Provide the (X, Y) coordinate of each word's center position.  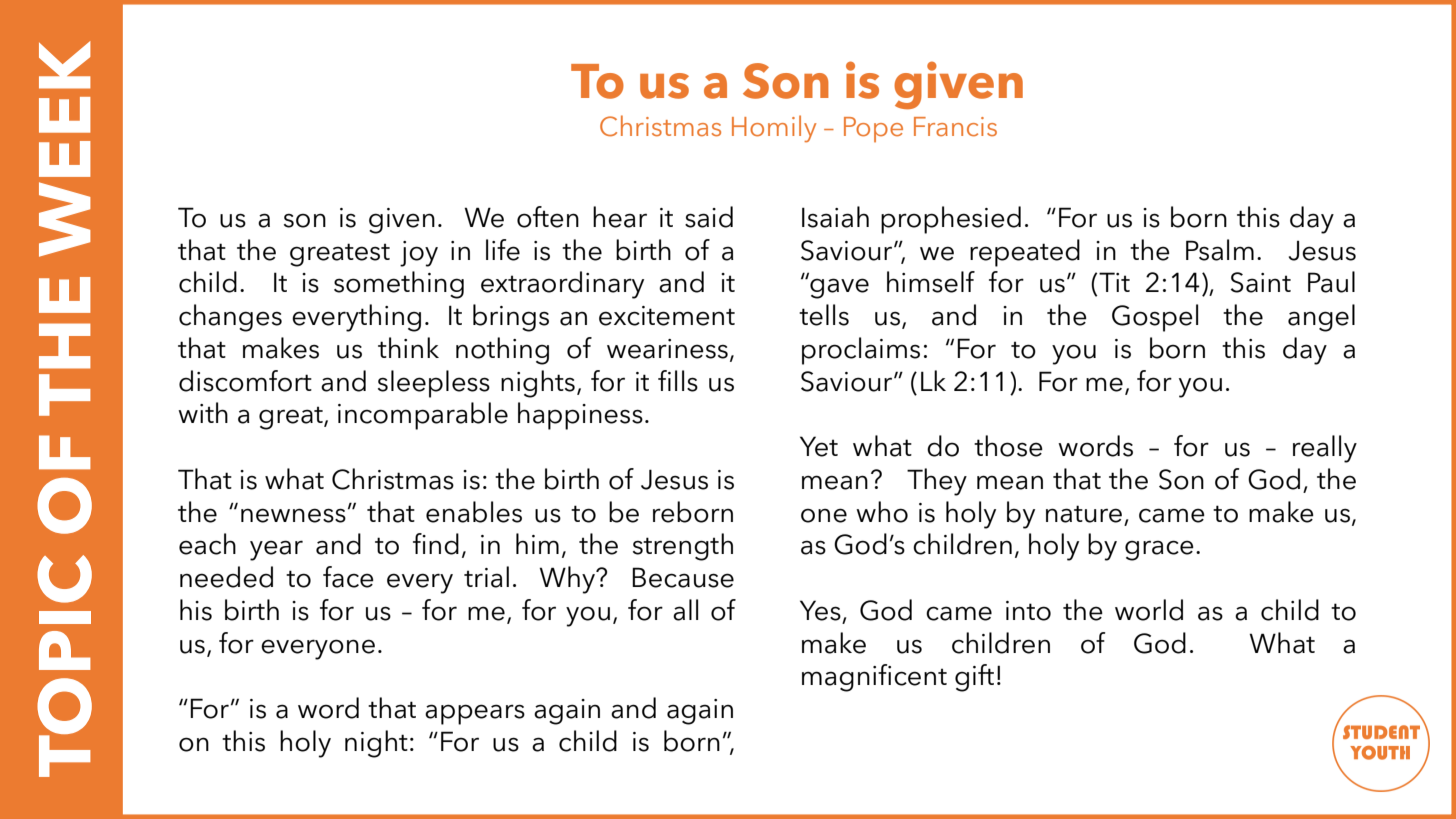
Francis (955, 127)
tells (824, 315)
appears (475, 714)
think (408, 347)
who (882, 512)
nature (1084, 514)
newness (293, 515)
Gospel (1155, 318)
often (548, 217)
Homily (774, 129)
